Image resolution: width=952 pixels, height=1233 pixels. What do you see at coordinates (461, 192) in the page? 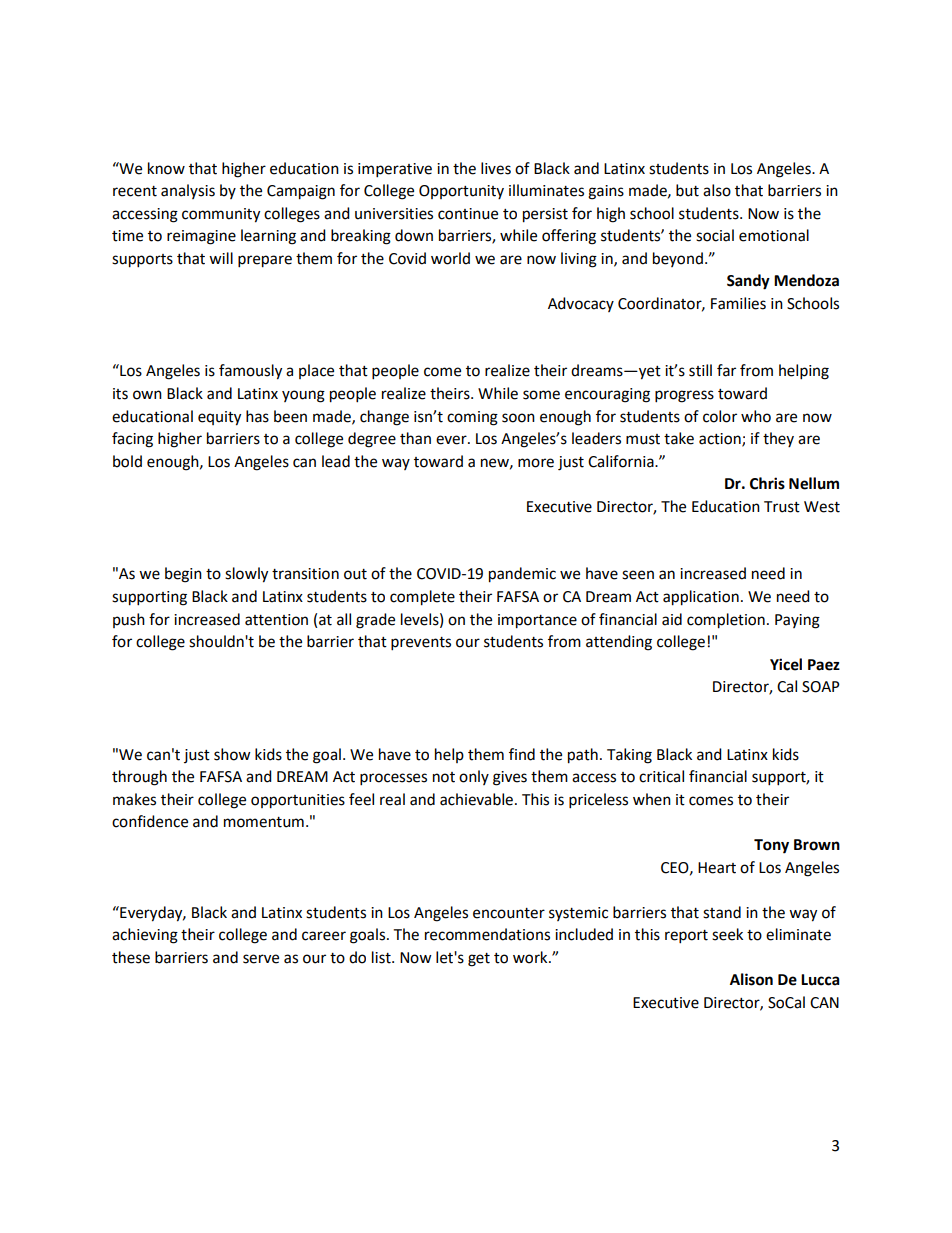
I see `Opportunity` at bounding box center [461, 192].
